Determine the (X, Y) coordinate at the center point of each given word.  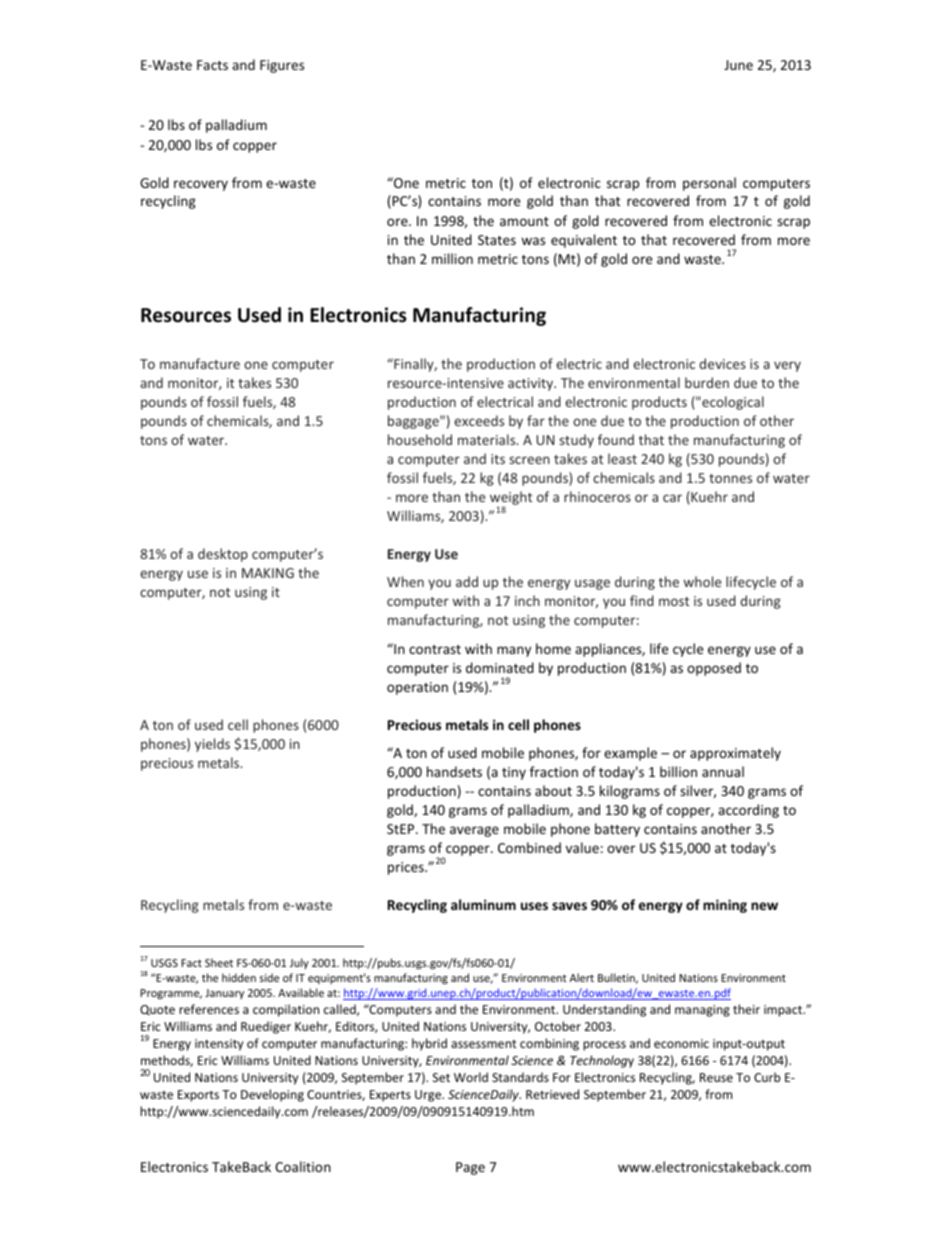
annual (723, 771)
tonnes (730, 478)
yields (212, 745)
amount (524, 221)
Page (470, 1168)
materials (488, 439)
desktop (223, 555)
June (738, 65)
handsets (454, 771)
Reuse (716, 1077)
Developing (272, 1095)
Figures (282, 66)
